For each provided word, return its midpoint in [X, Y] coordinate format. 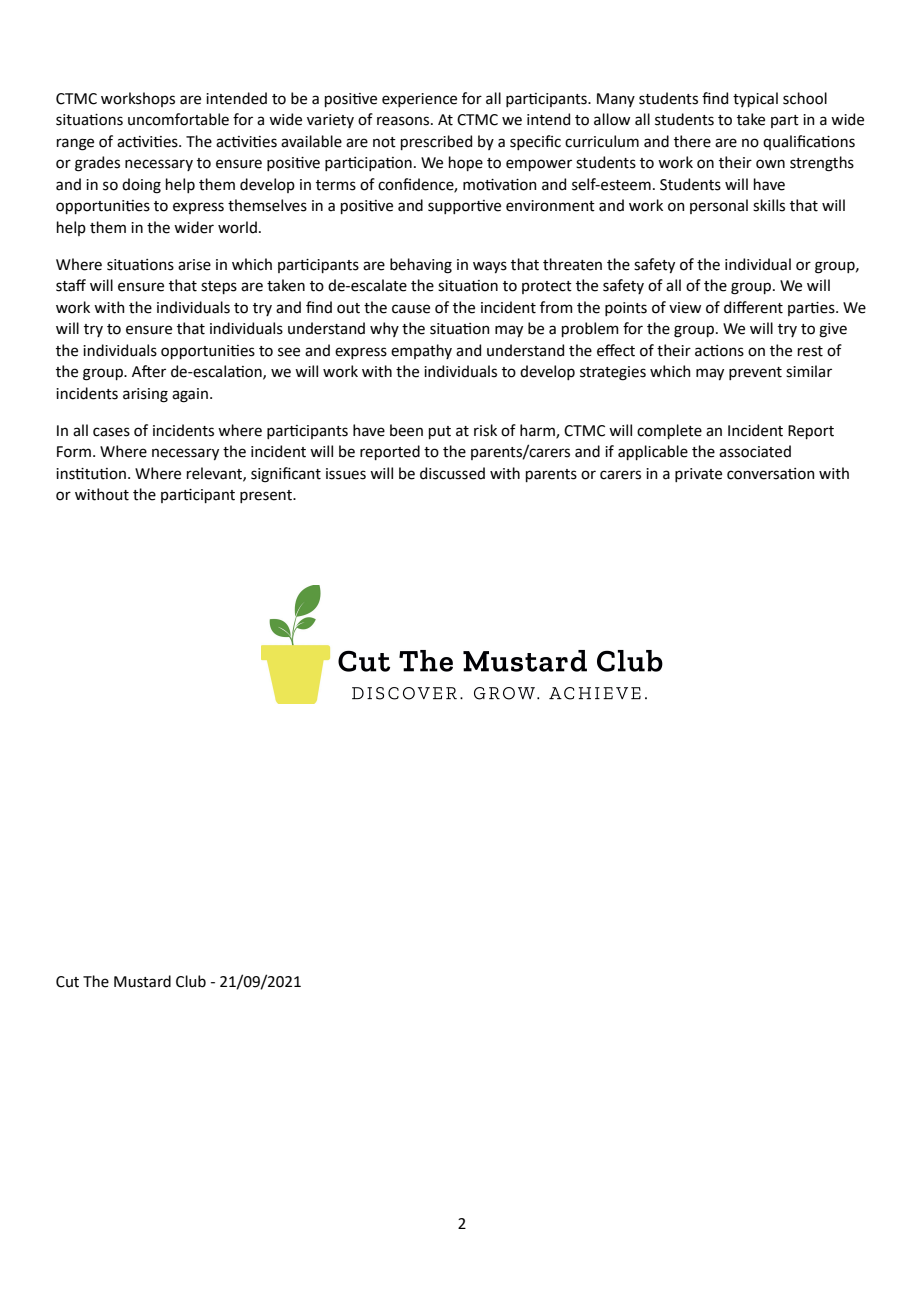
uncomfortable [178, 119]
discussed [452, 473]
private [698, 475]
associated [755, 451]
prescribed [436, 142]
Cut [67, 982]
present [267, 496]
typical [755, 99]
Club [191, 981]
